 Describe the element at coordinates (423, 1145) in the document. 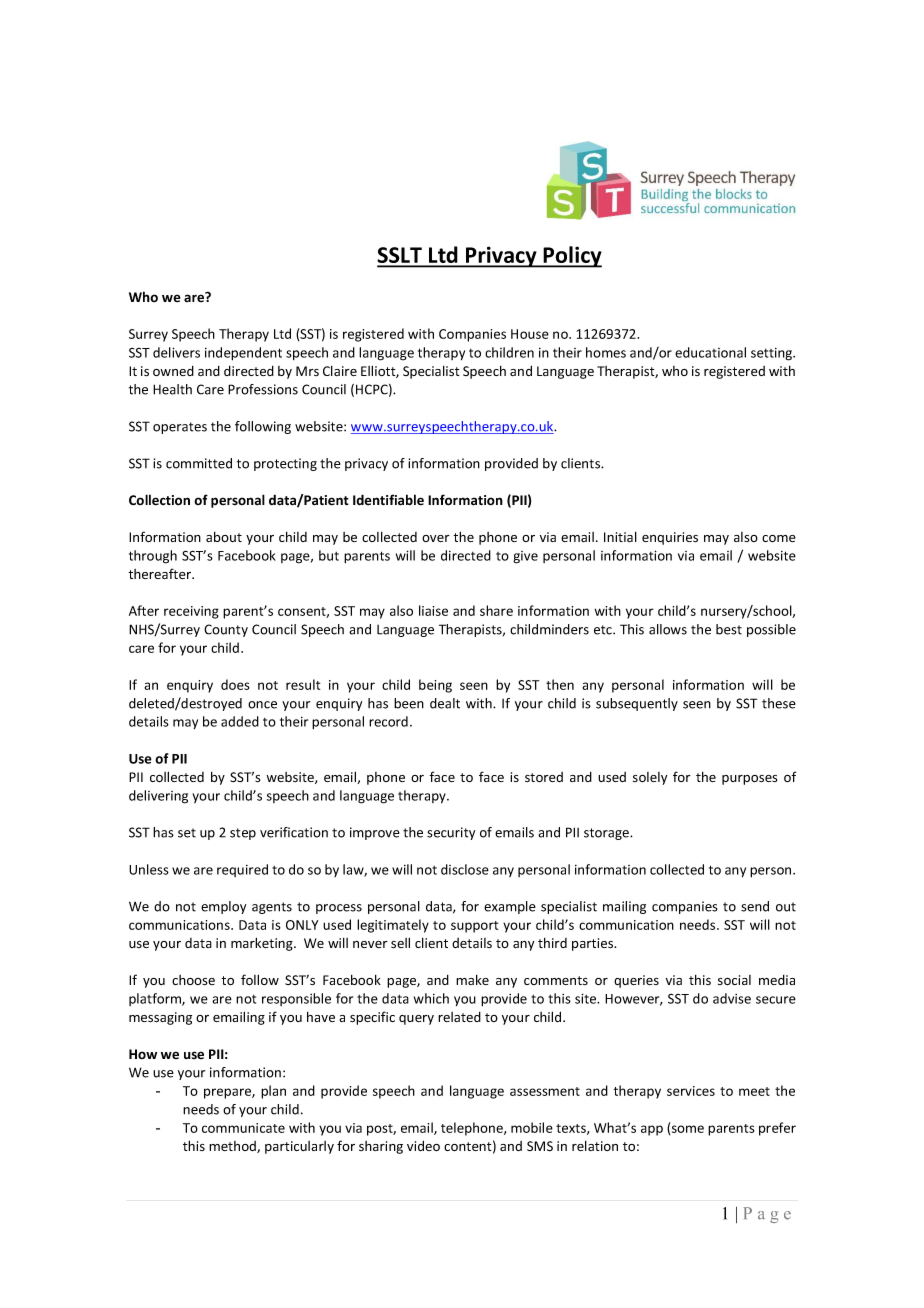

I see `video` at that location.
